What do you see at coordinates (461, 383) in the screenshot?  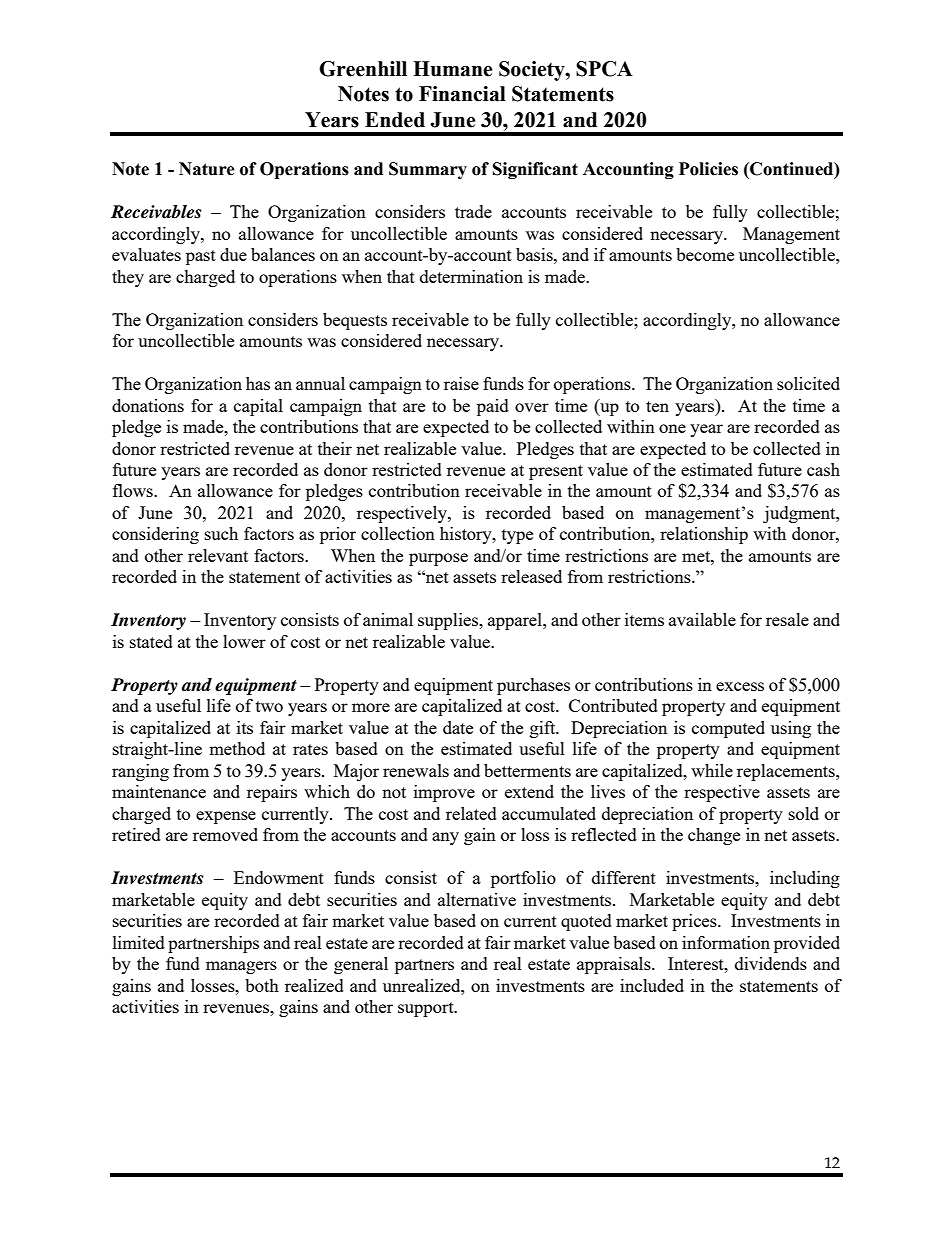 I see `raise` at bounding box center [461, 383].
